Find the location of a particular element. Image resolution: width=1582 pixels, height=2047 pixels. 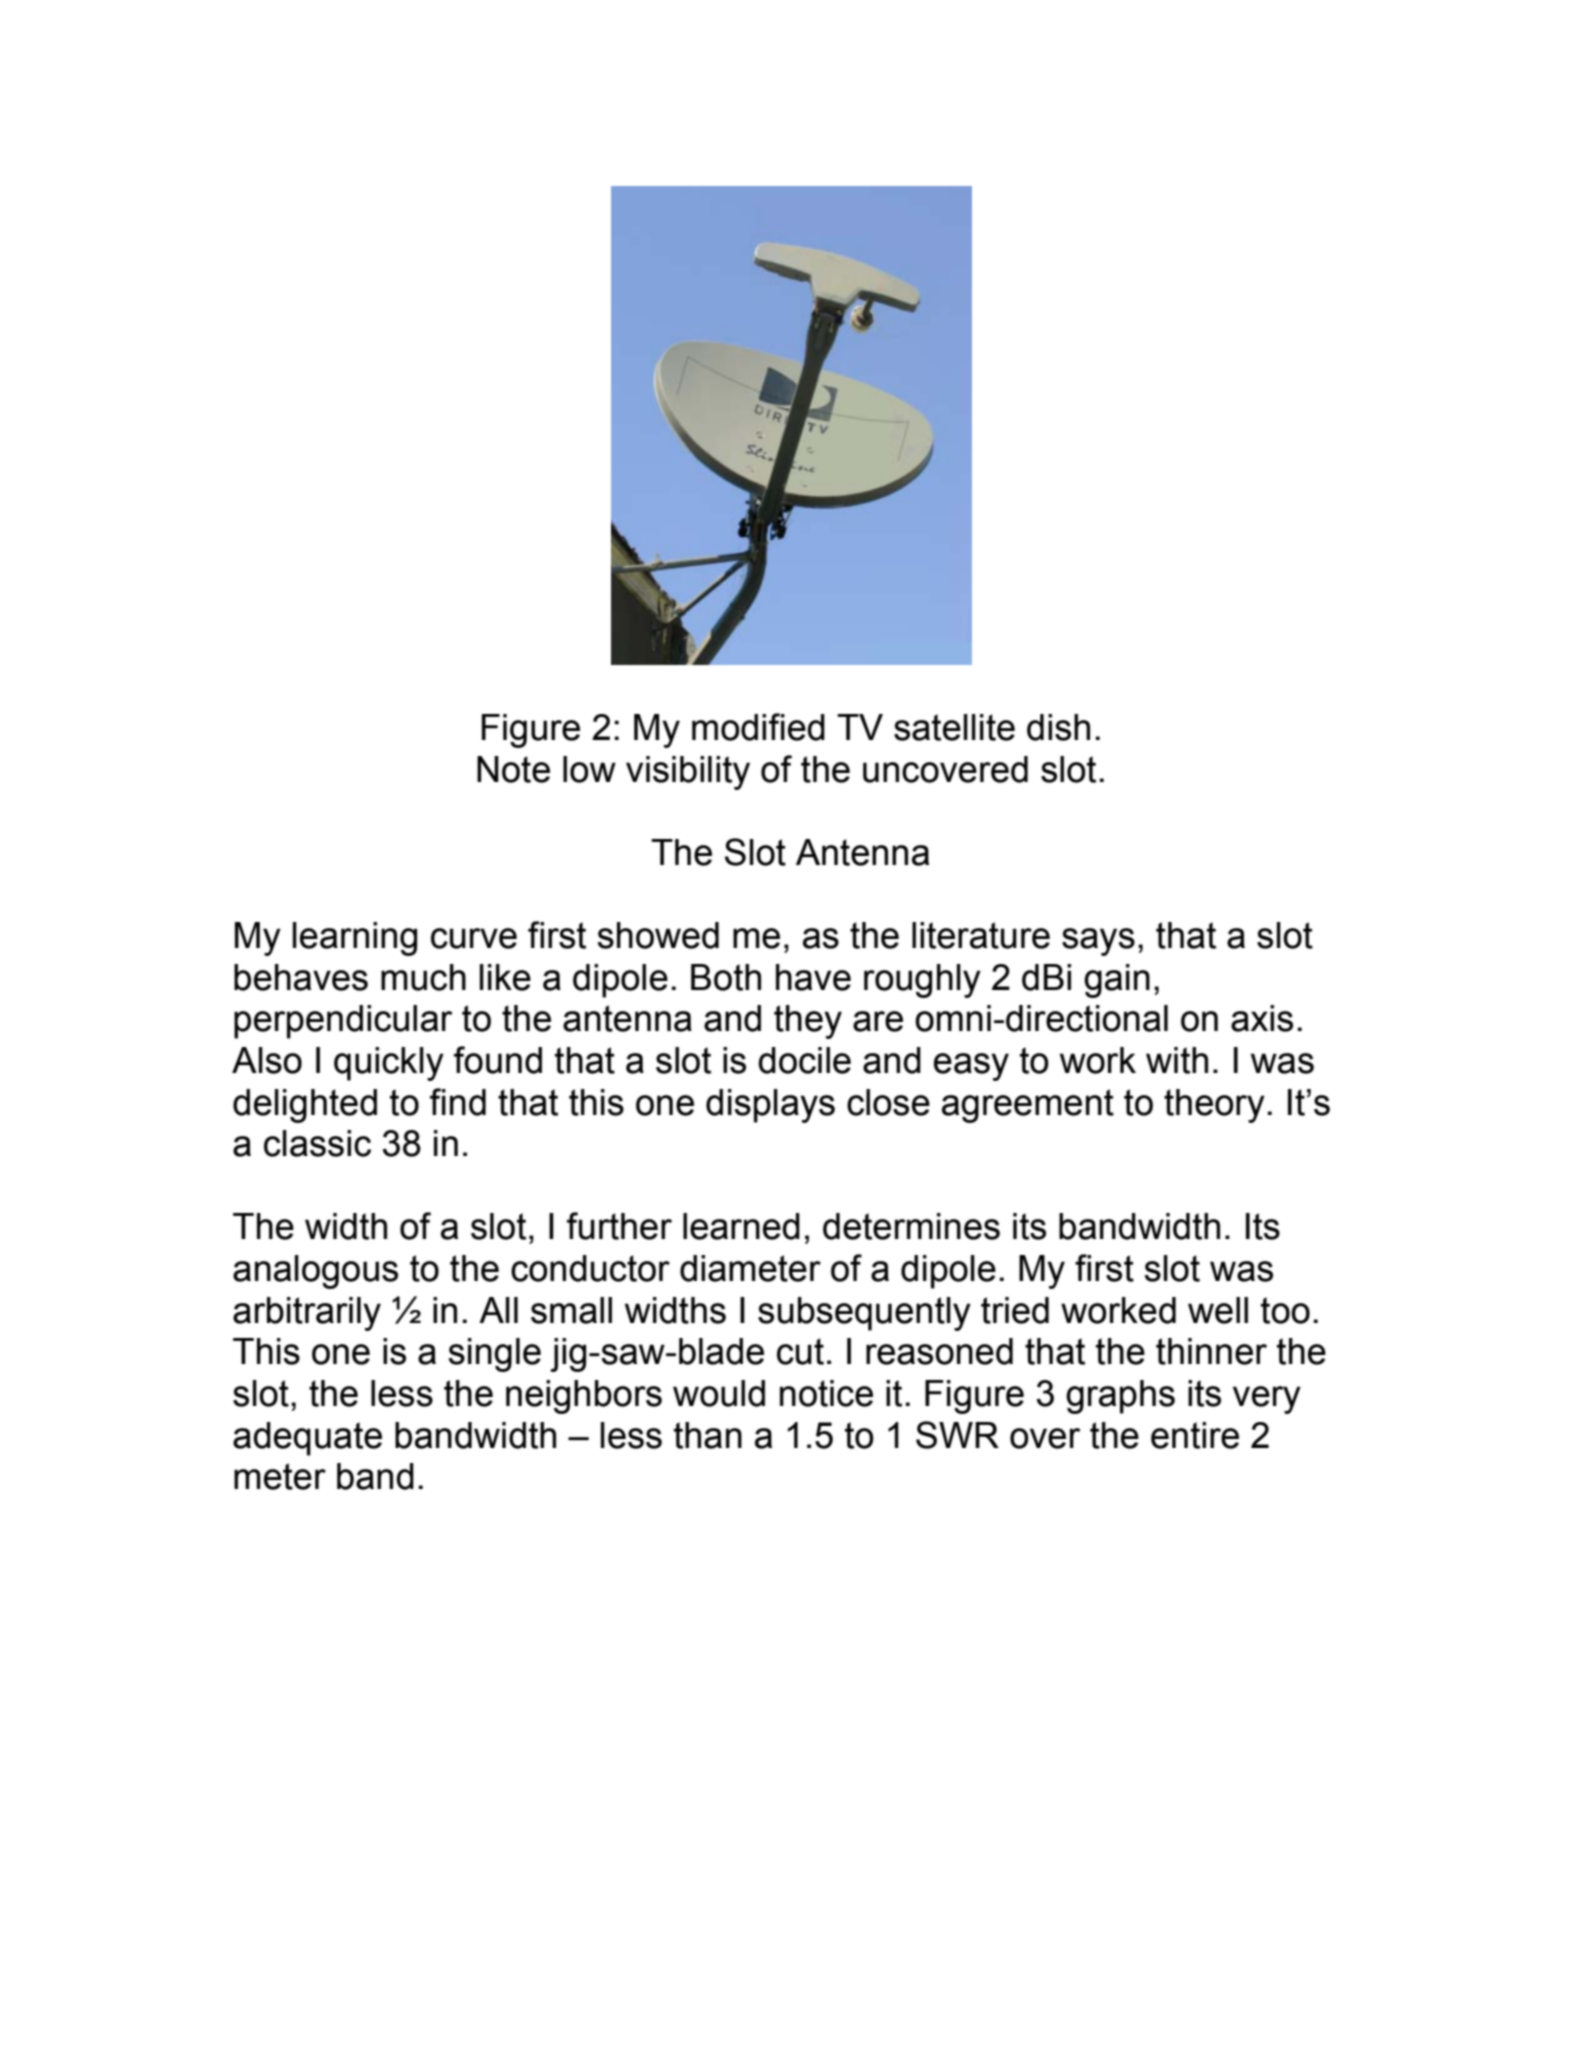

dish is located at coordinates (1058, 727).
